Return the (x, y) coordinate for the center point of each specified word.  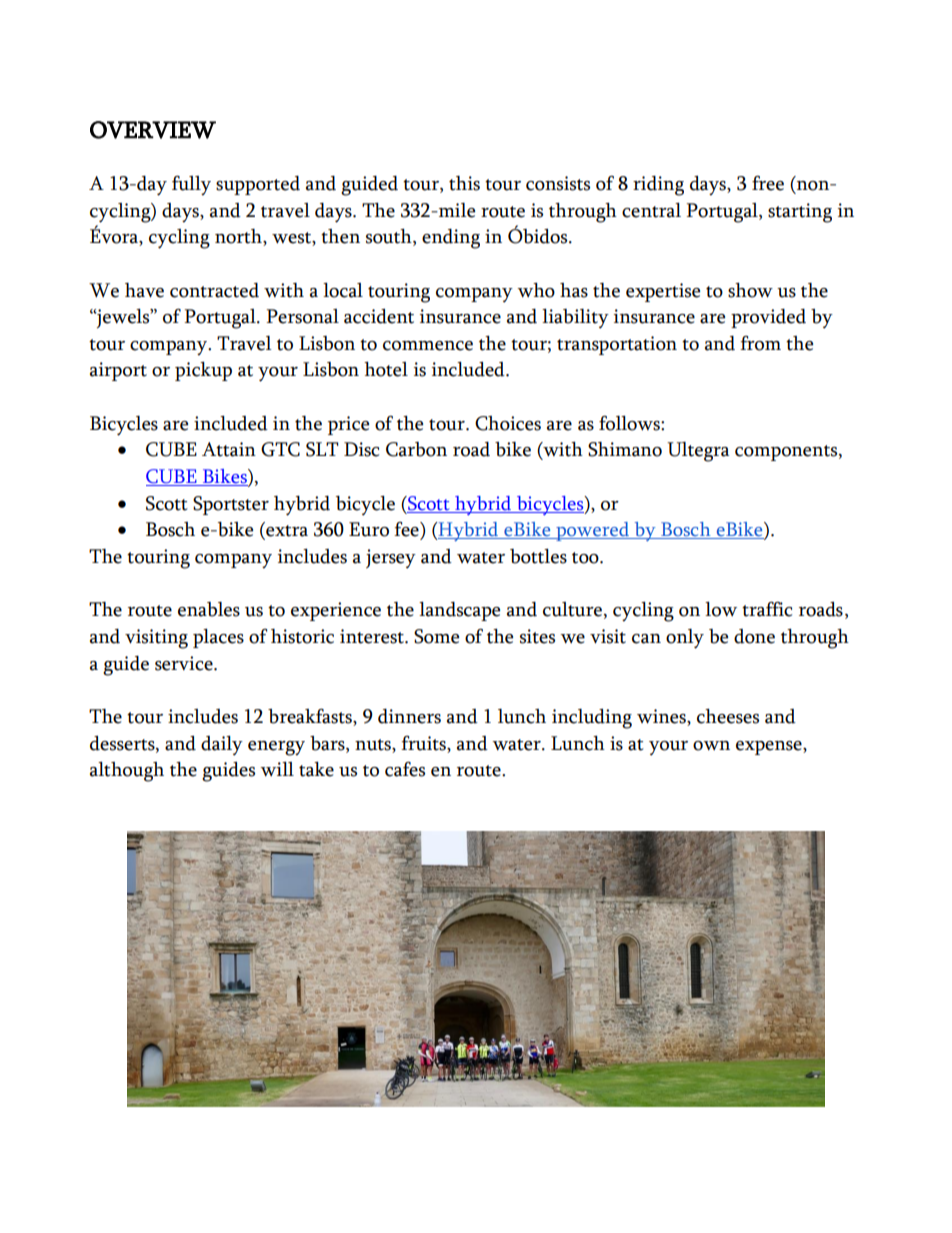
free (768, 183)
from (760, 343)
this (464, 183)
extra (286, 532)
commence (428, 346)
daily (222, 746)
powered (593, 531)
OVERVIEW (153, 130)
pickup (203, 371)
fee (407, 529)
